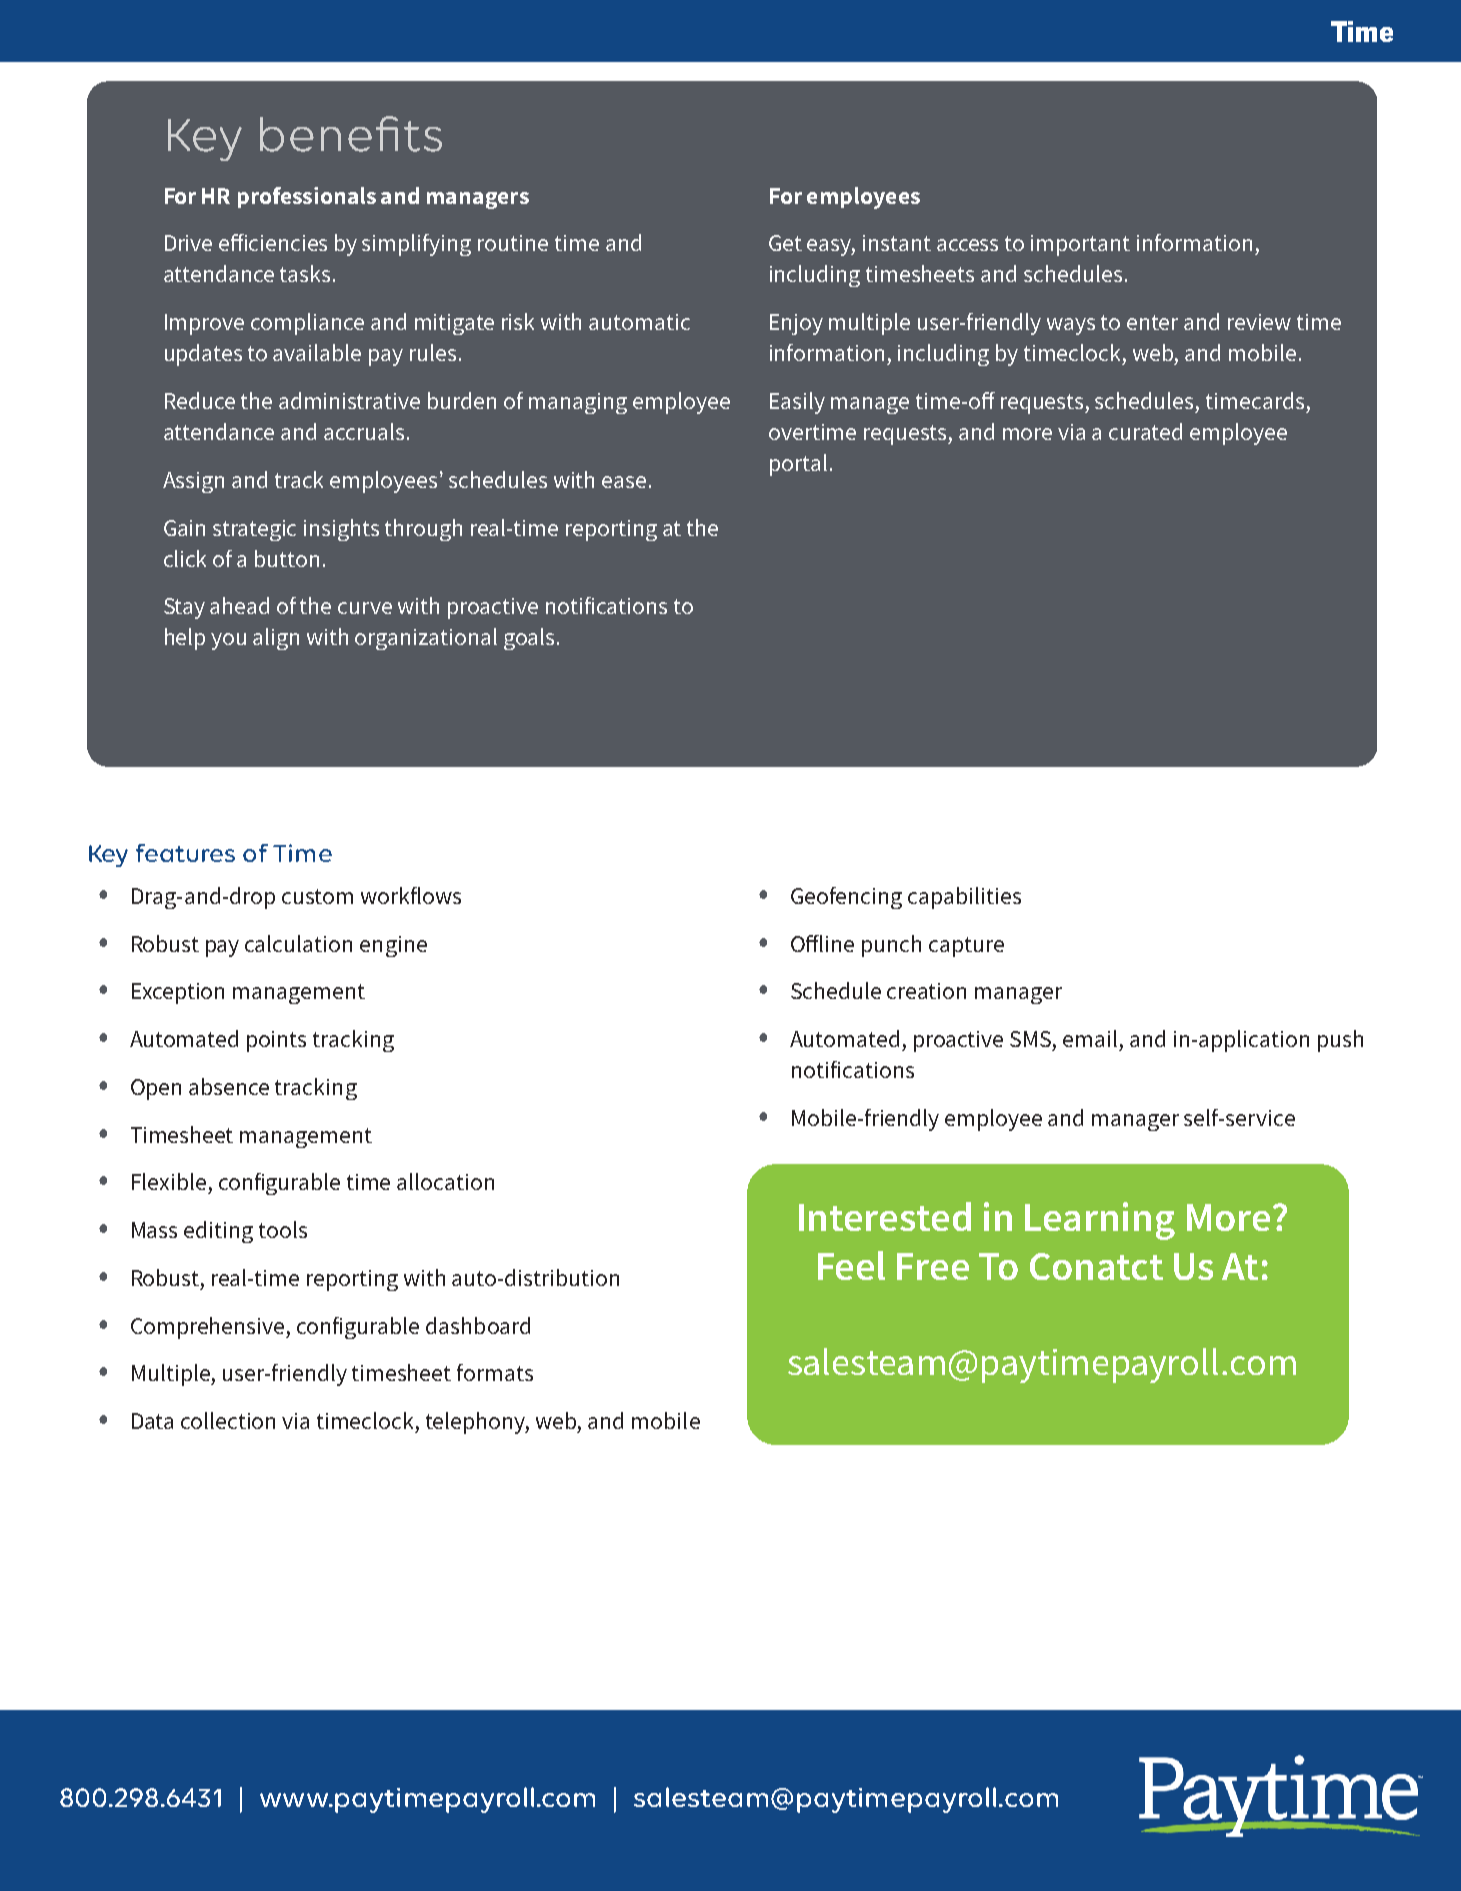 The height and width of the page is (1891, 1461). Describe the element at coordinates (846, 898) in the page. I see `Geofencing` at that location.
